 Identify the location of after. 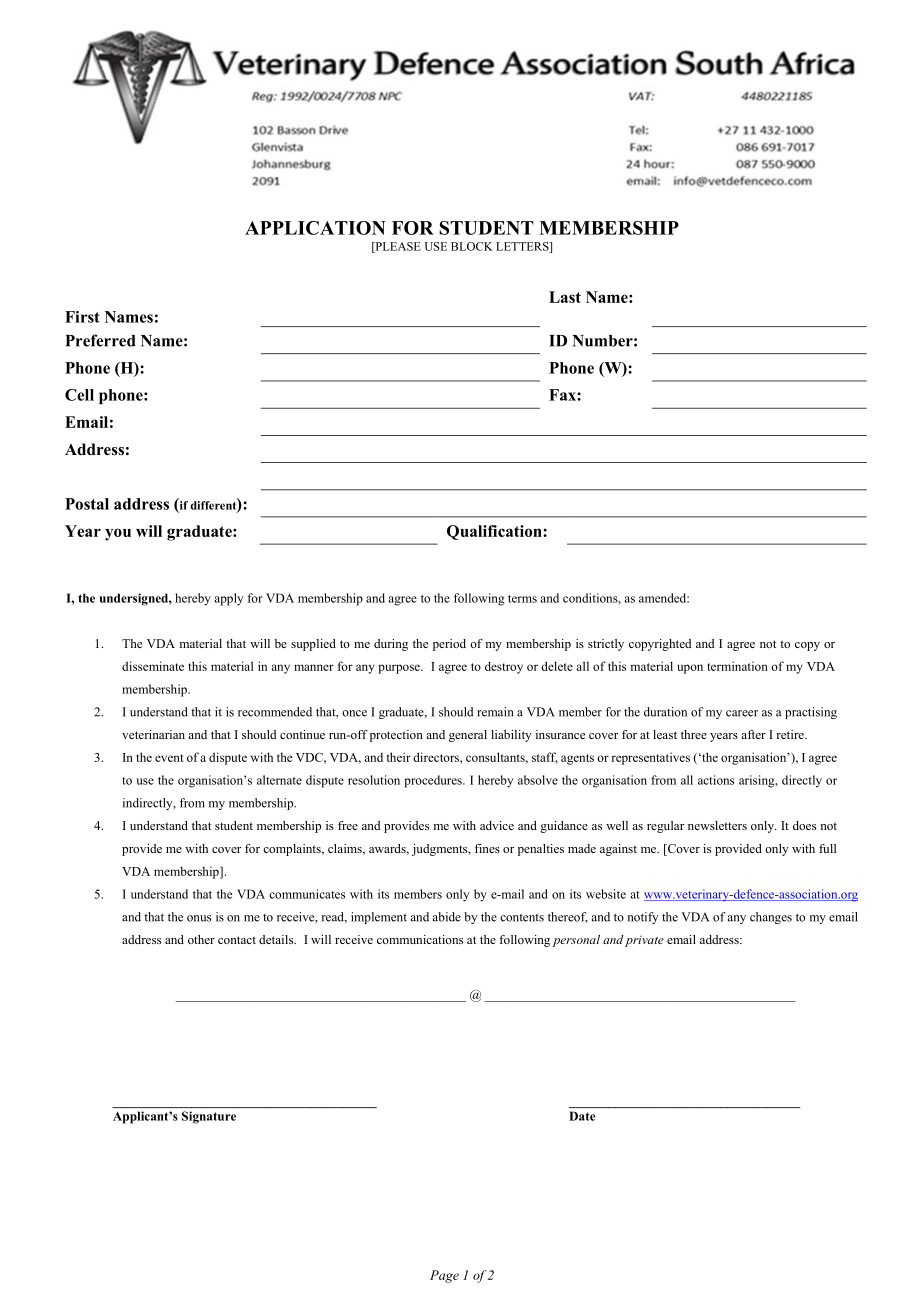
(753, 734).
